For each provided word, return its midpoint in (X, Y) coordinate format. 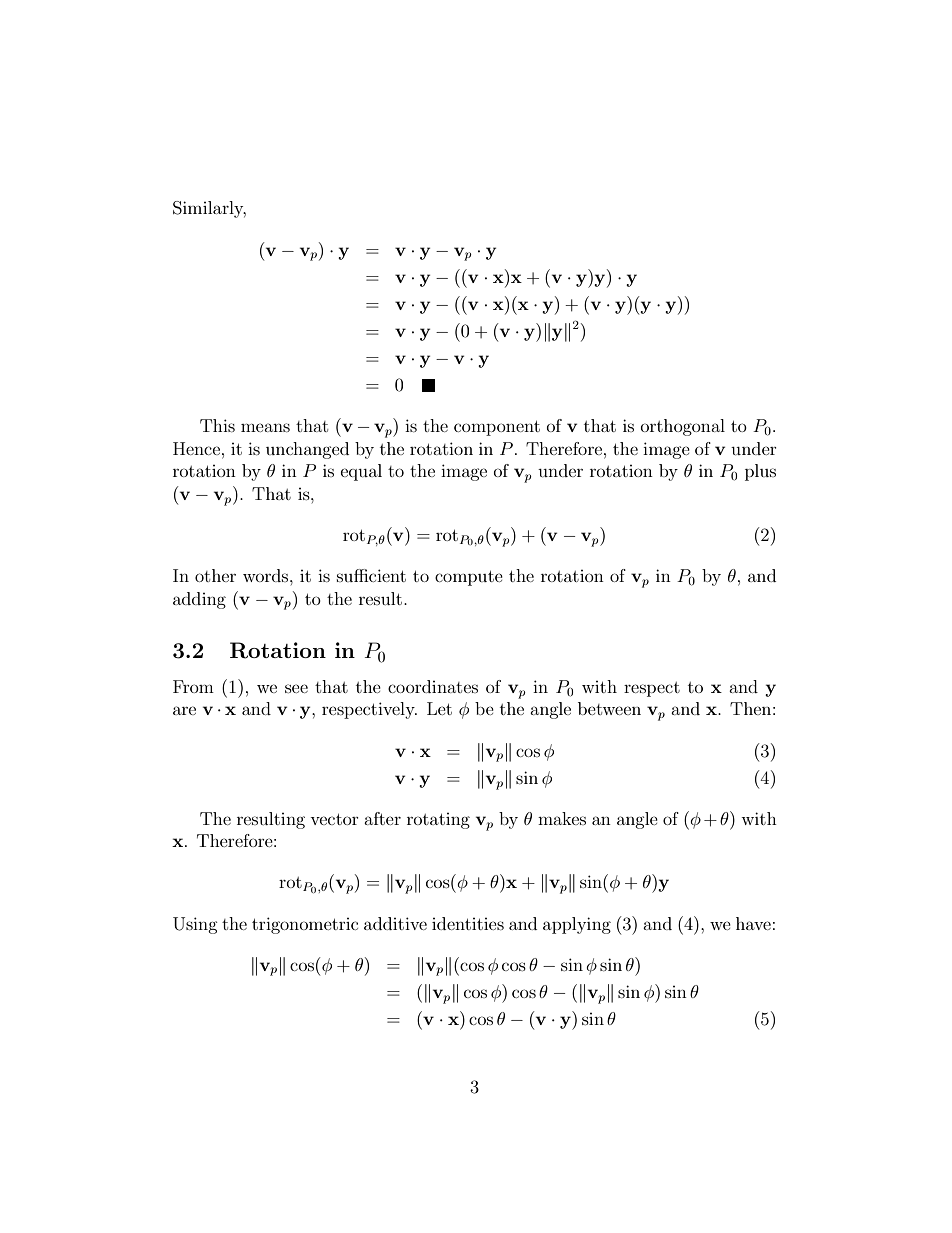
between (609, 708)
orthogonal (683, 427)
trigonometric (305, 925)
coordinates (433, 686)
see (296, 688)
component (497, 428)
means (265, 427)
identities (468, 923)
